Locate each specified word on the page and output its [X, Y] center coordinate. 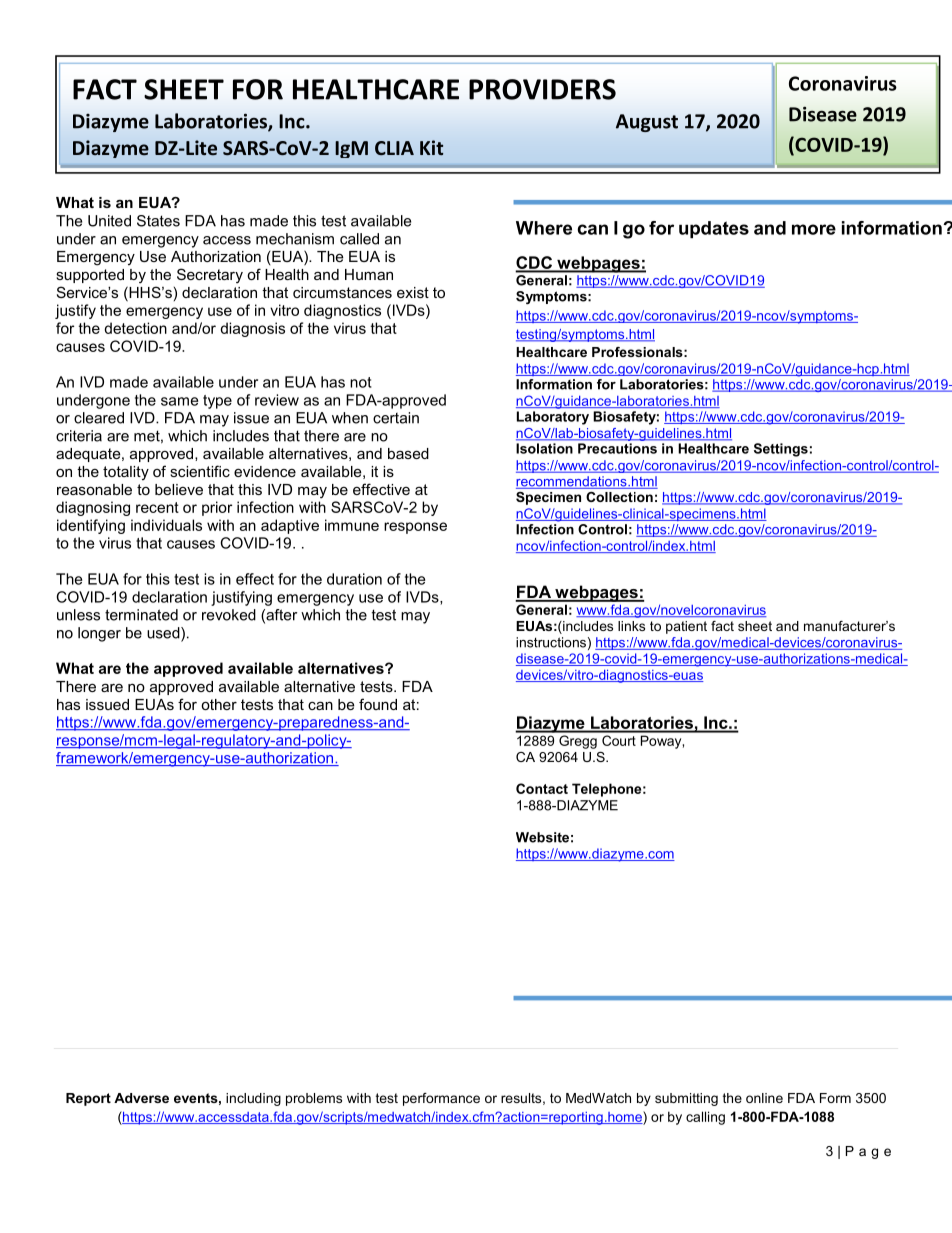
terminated [141, 615]
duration [354, 579]
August [647, 123]
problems [314, 1099]
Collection [619, 497]
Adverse [141, 1098]
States [158, 221]
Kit [431, 147]
